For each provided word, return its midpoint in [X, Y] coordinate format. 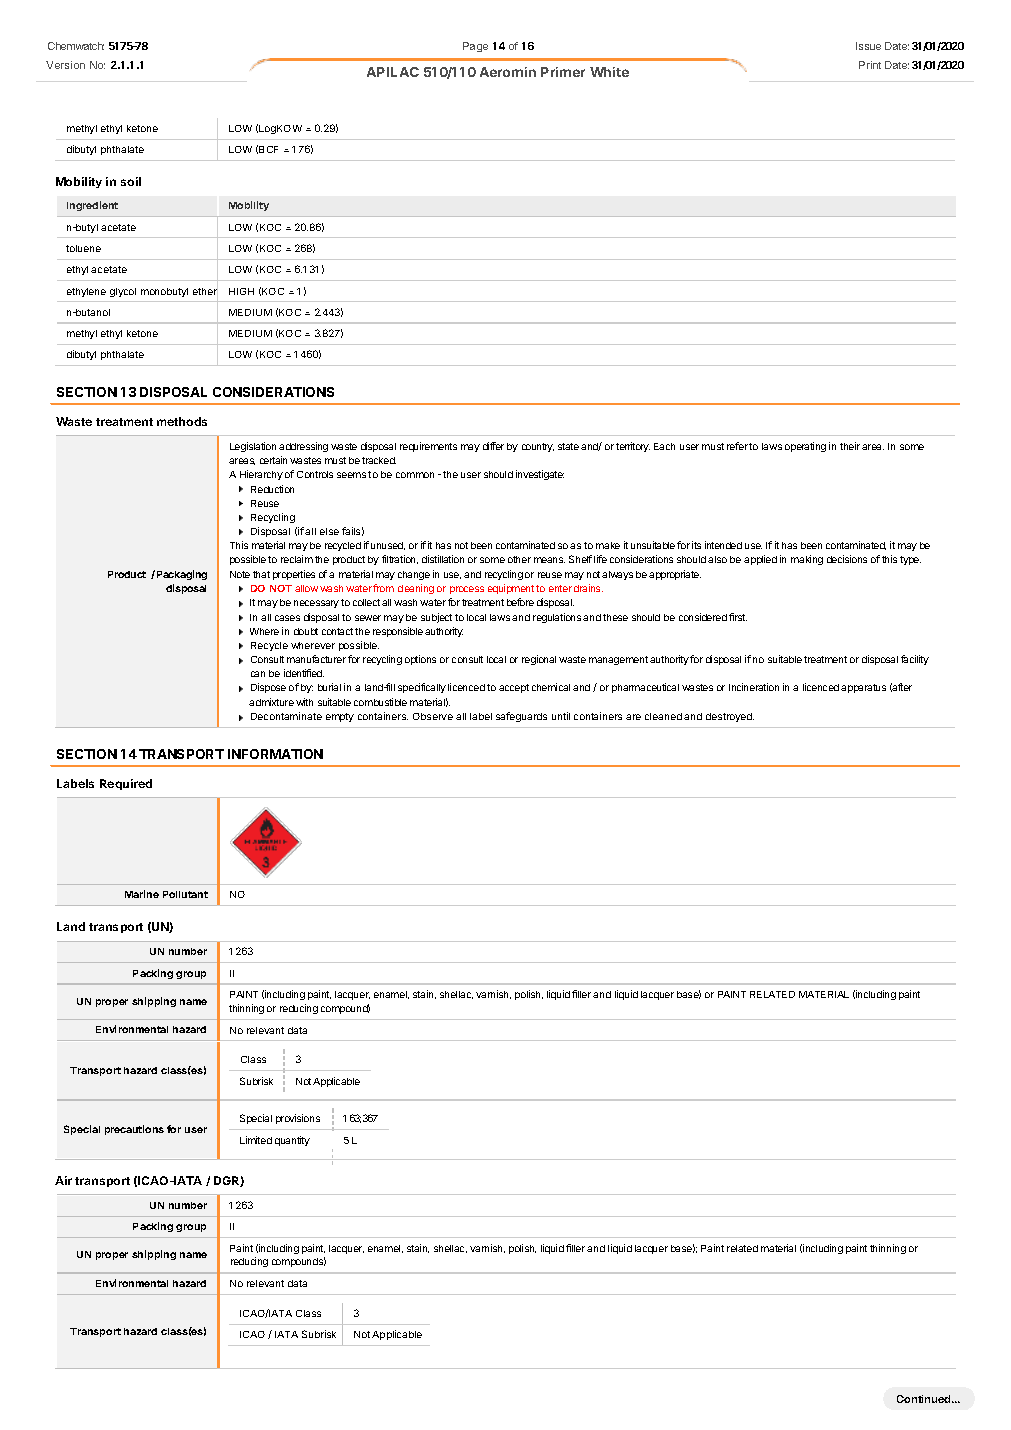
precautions [134, 1130]
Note [240, 574]
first [738, 617]
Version [65, 65]
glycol [123, 292]
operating [805, 447]
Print [870, 65]
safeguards [521, 717]
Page [475, 47]
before [520, 602]
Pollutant [185, 894]
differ [493, 446]
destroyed [730, 717]
